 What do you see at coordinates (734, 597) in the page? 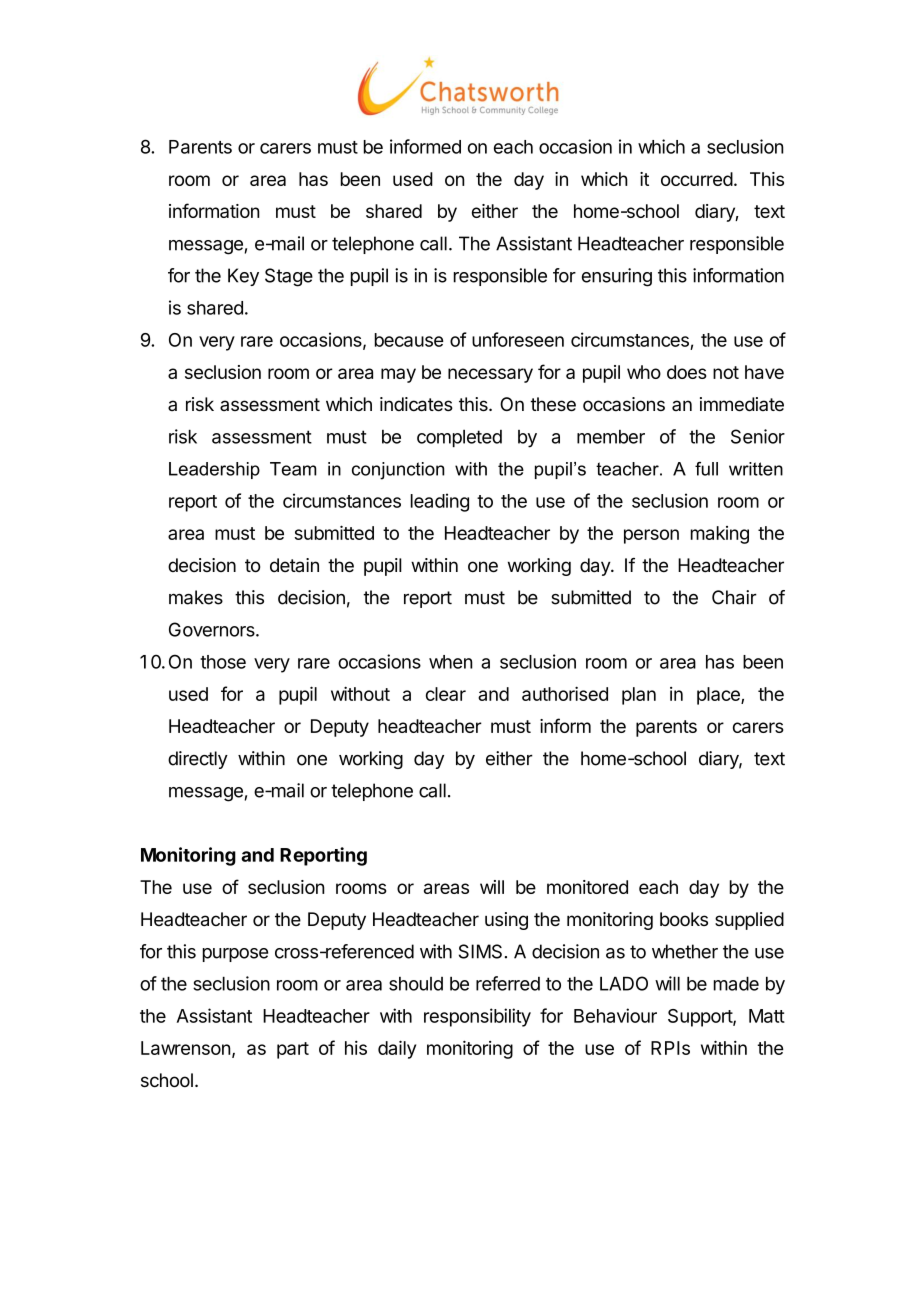
I see `Chair` at bounding box center [734, 597].
